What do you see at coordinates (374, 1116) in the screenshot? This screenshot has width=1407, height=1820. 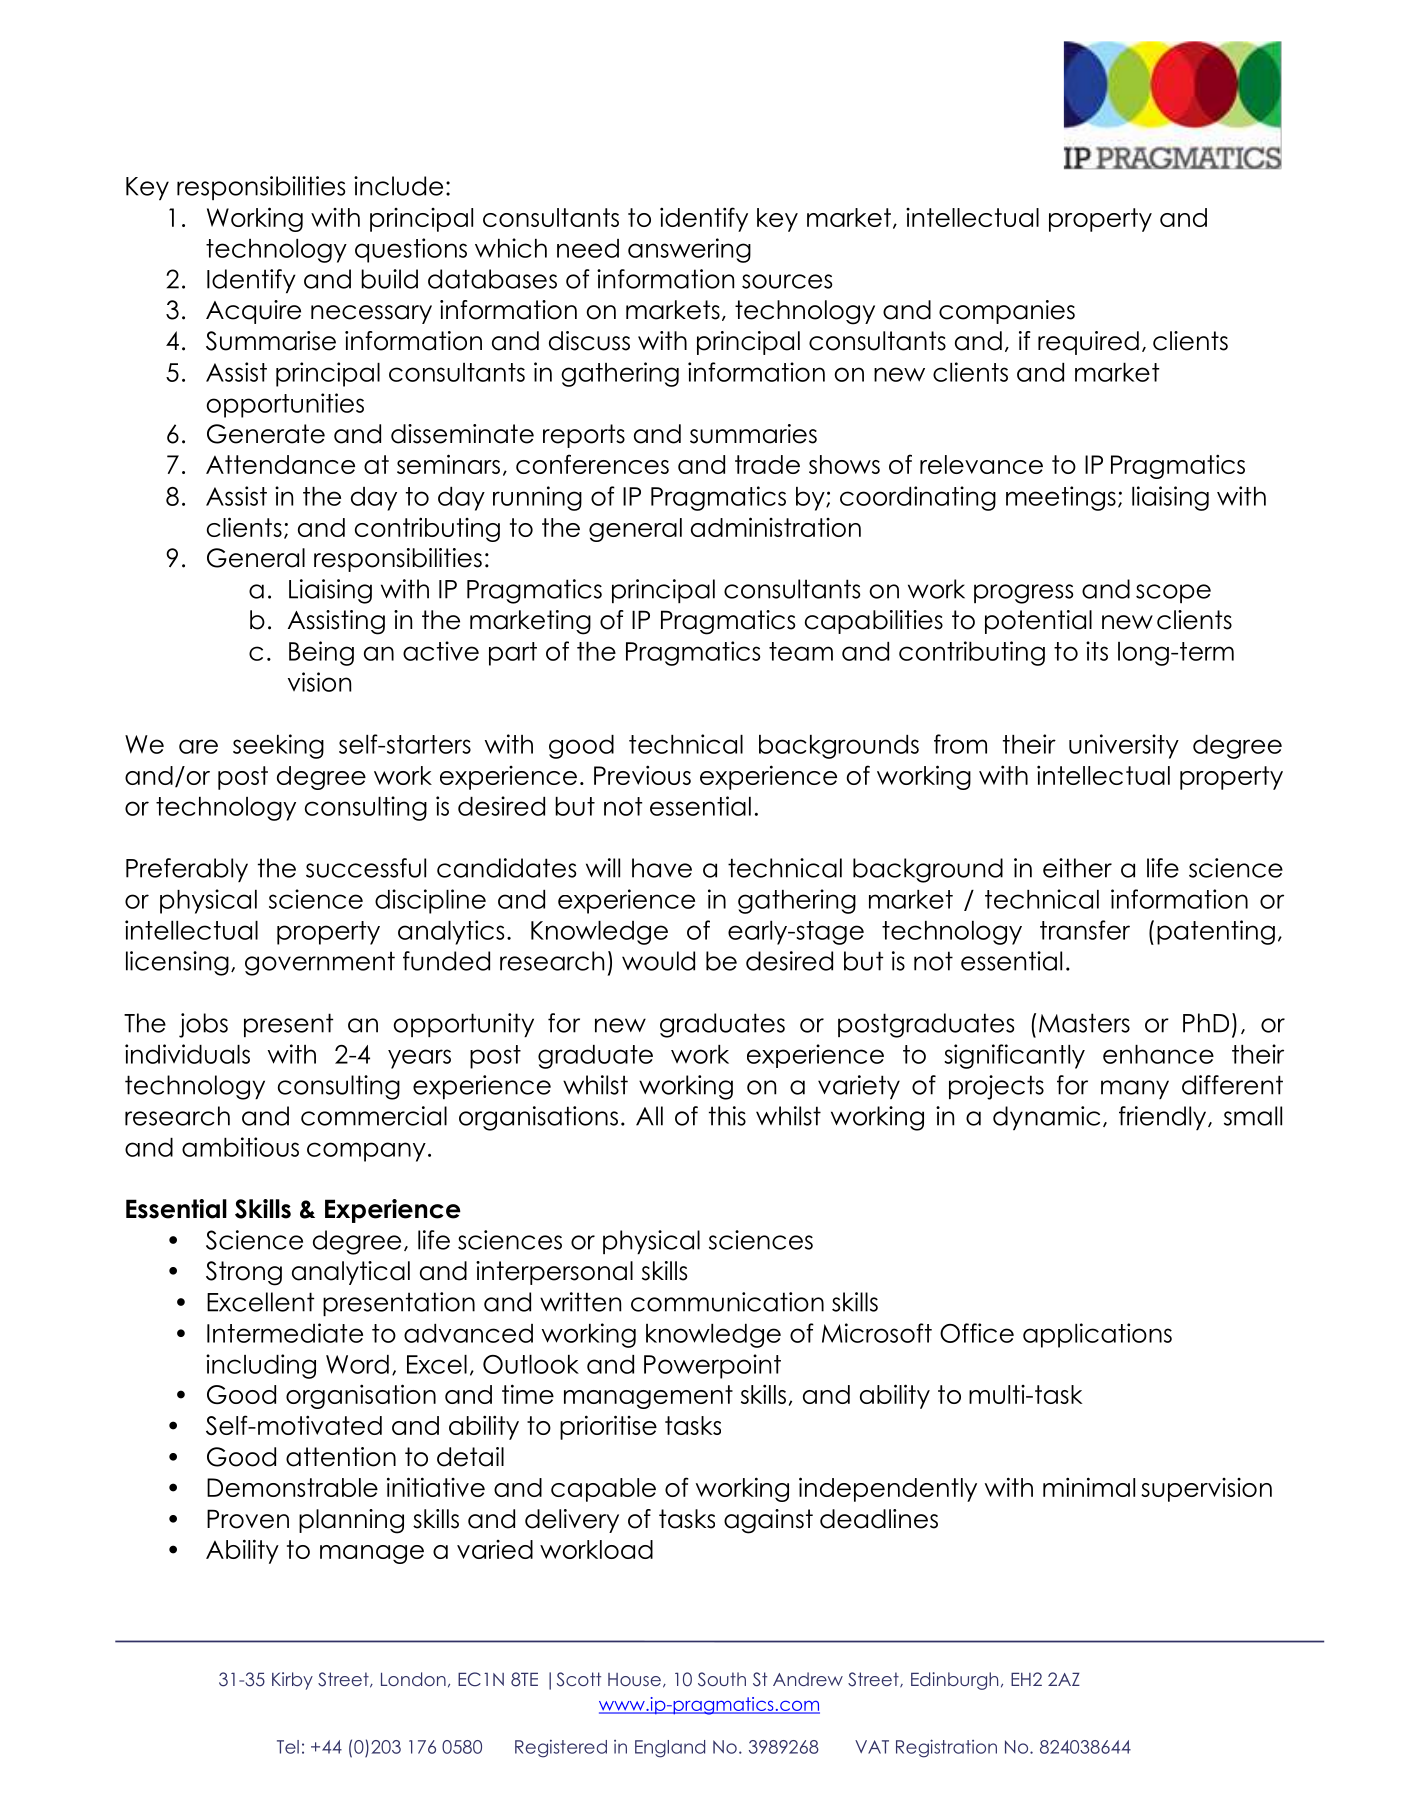 I see `commercial` at bounding box center [374, 1116].
